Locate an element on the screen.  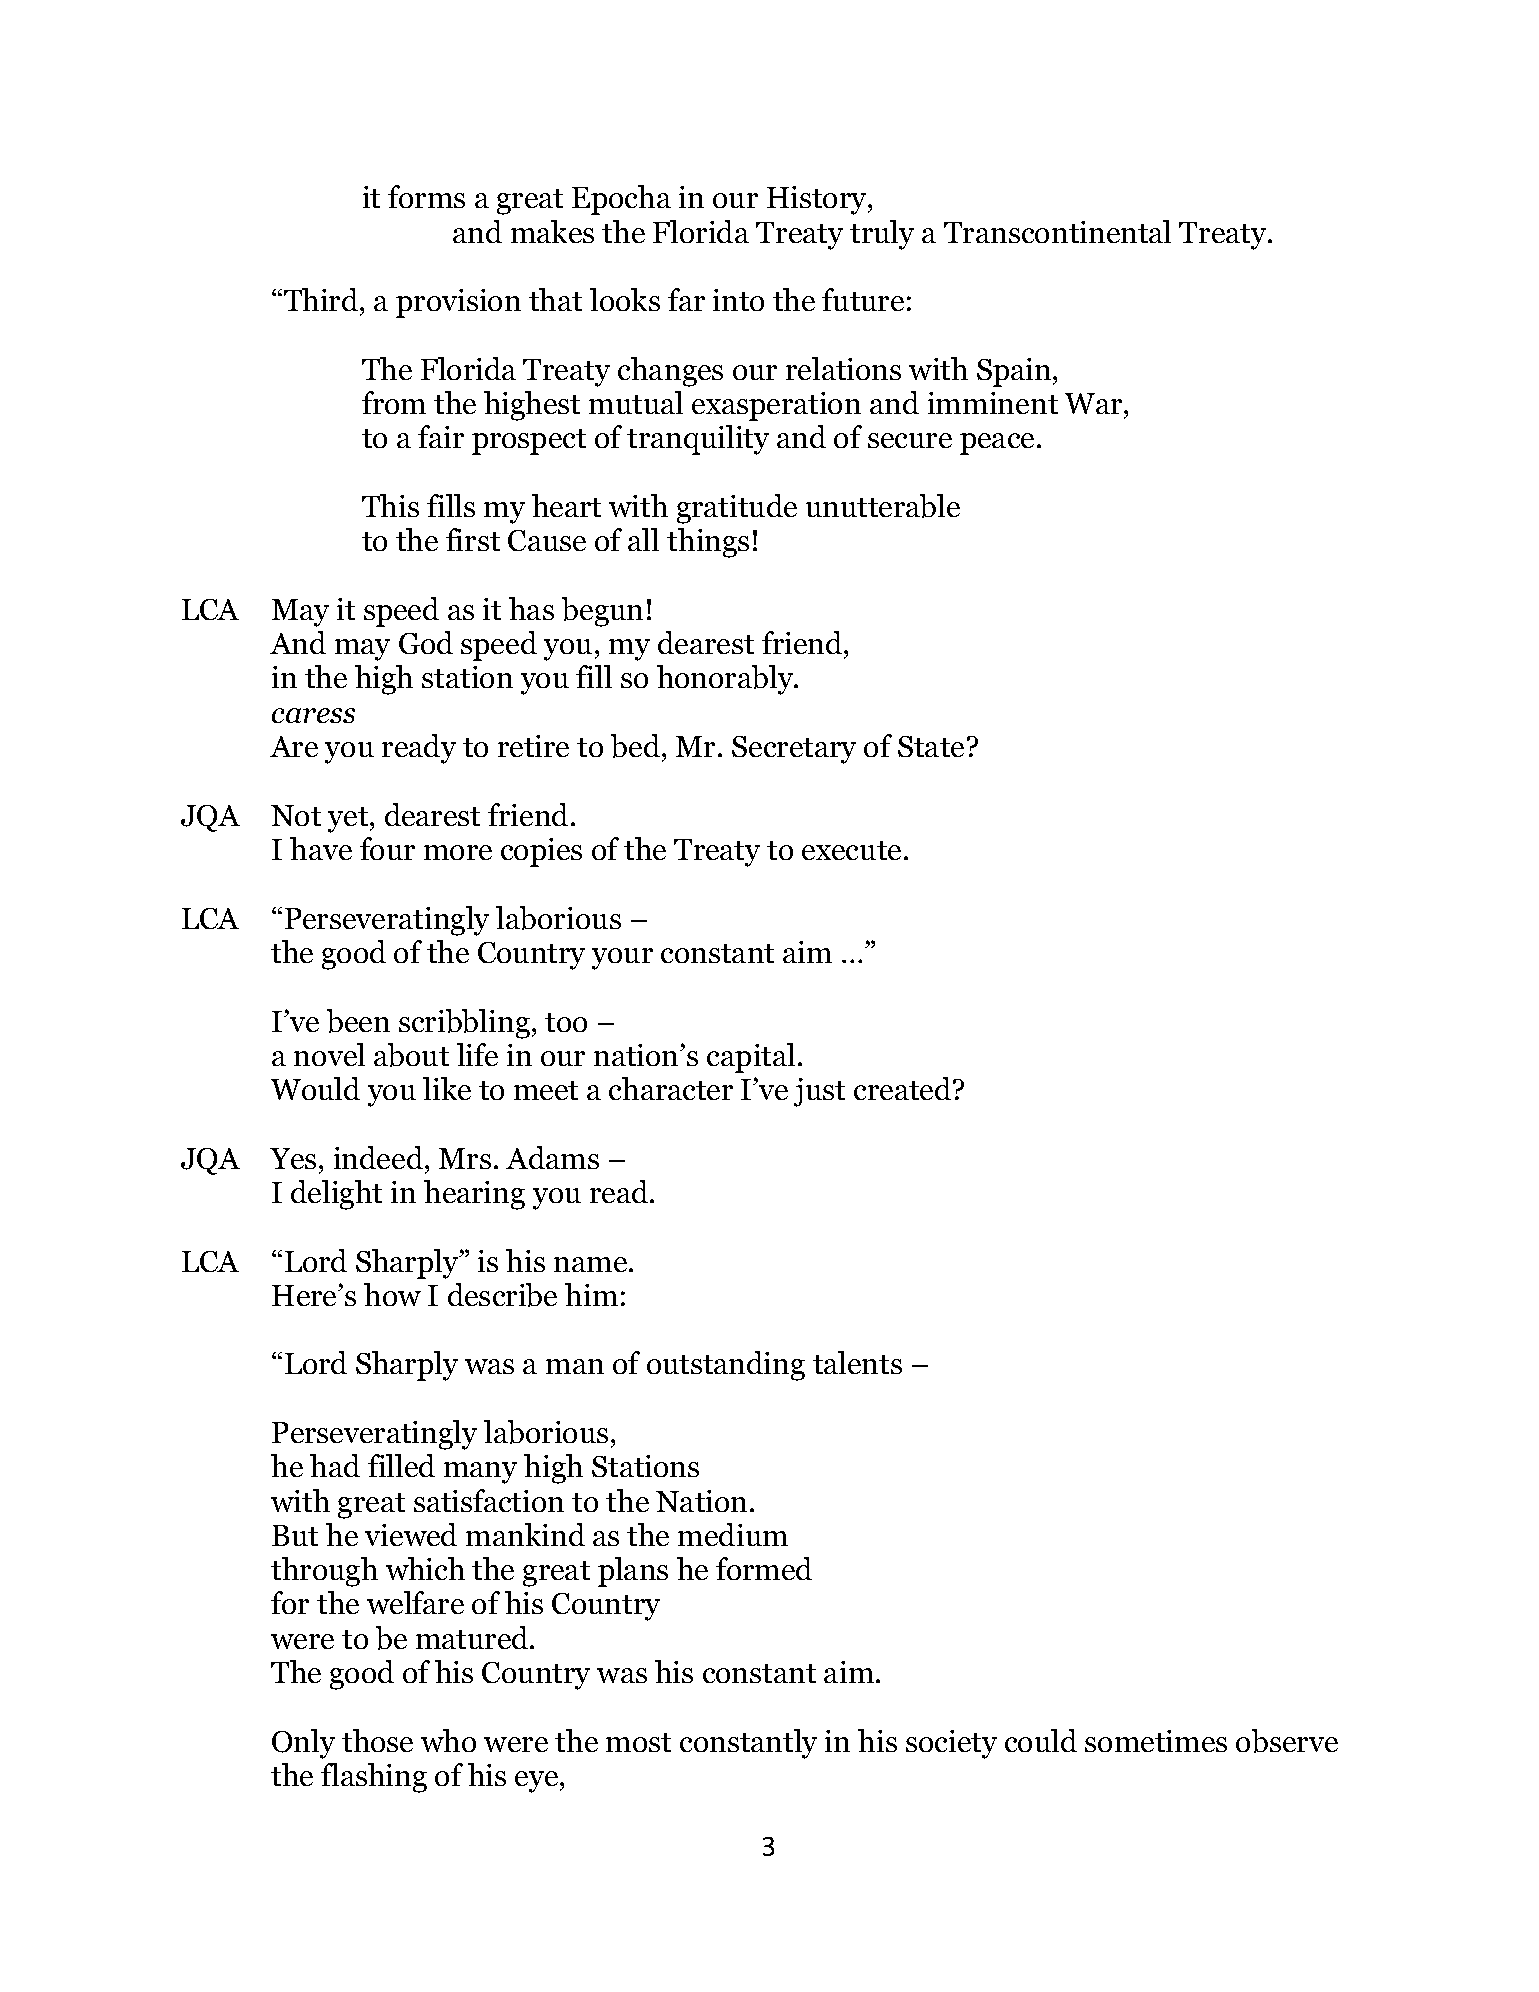
four is located at coordinates (387, 848).
